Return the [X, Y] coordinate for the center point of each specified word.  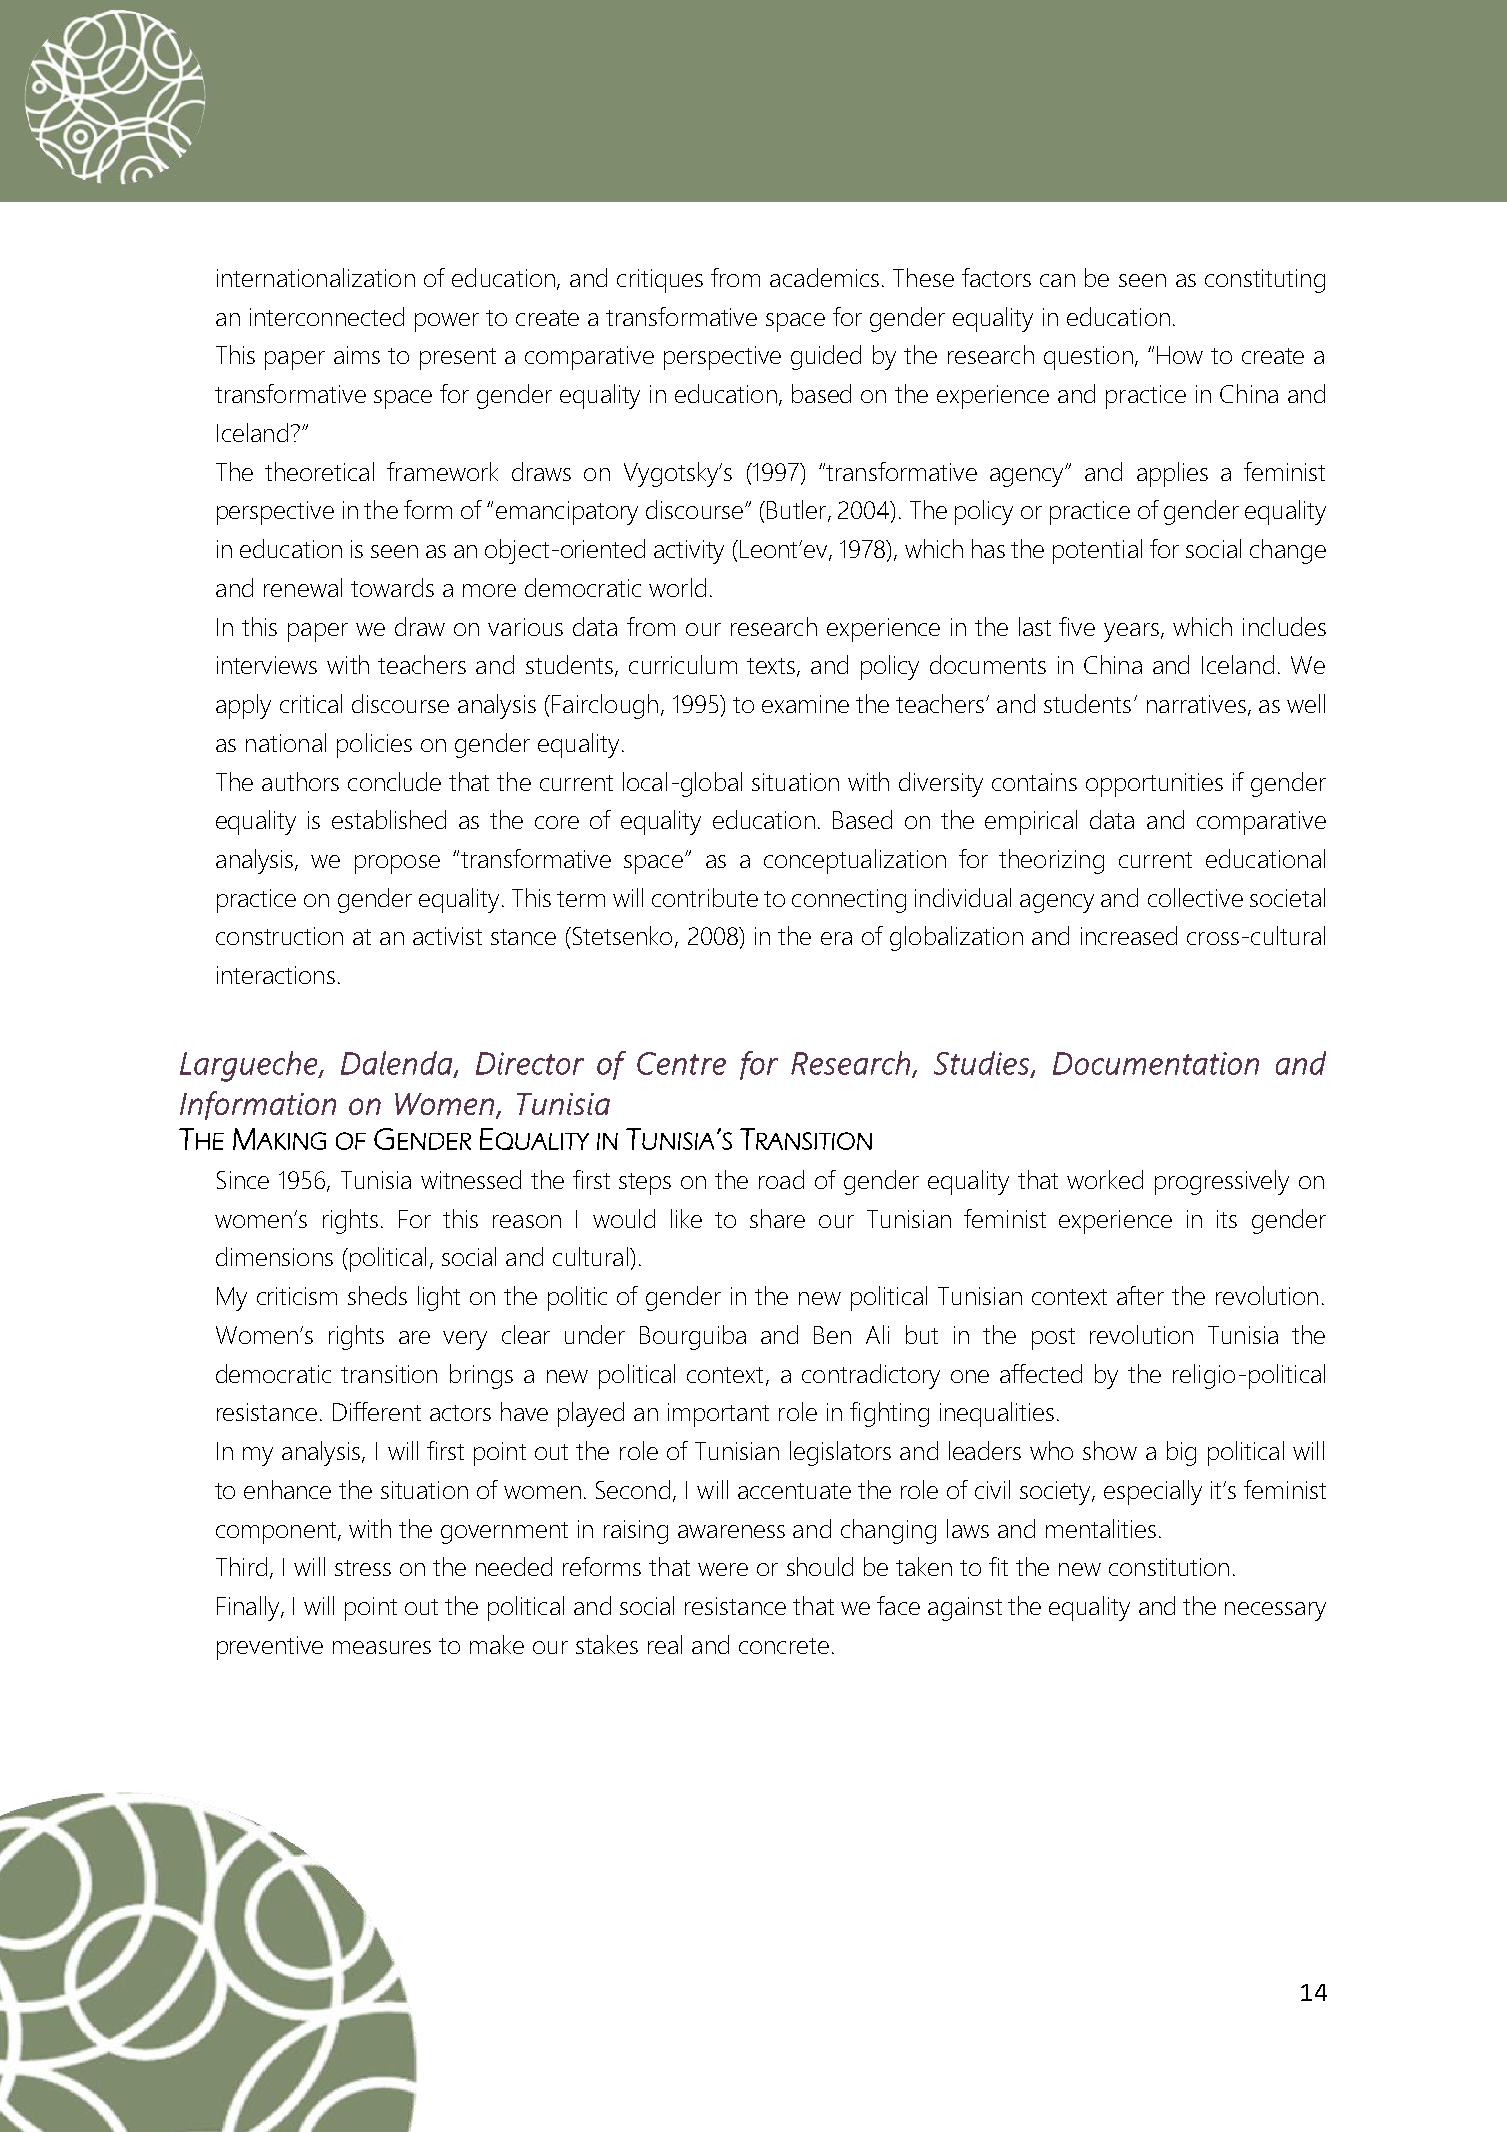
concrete [784, 1646]
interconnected [327, 316]
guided [826, 357]
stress [363, 1568]
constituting [1265, 281]
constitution [1169, 1567]
